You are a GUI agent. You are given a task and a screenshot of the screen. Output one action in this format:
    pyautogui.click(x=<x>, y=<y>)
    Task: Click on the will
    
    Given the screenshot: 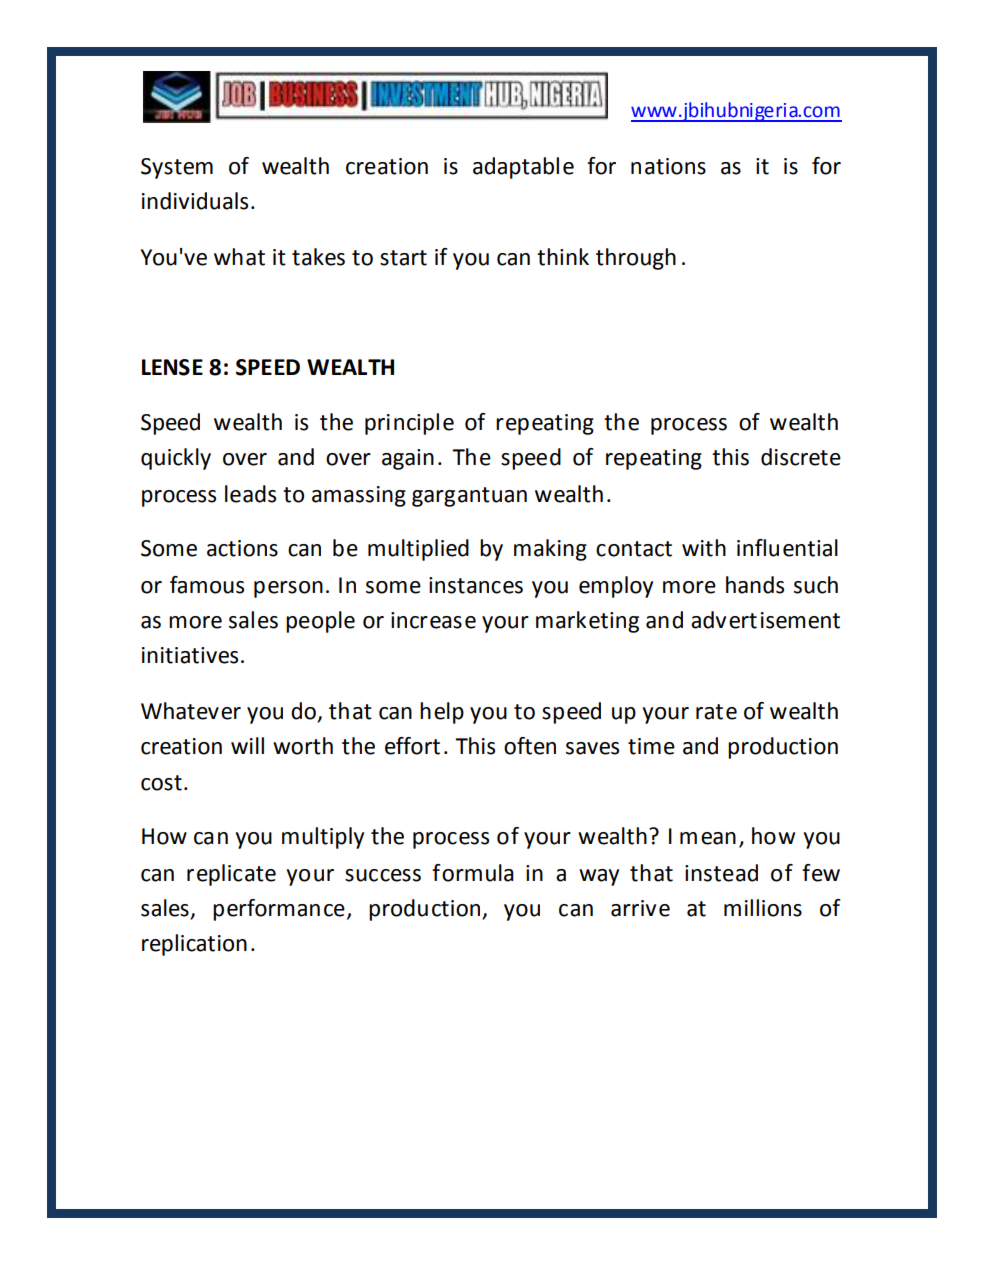 What is the action you would take?
    pyautogui.click(x=247, y=745)
